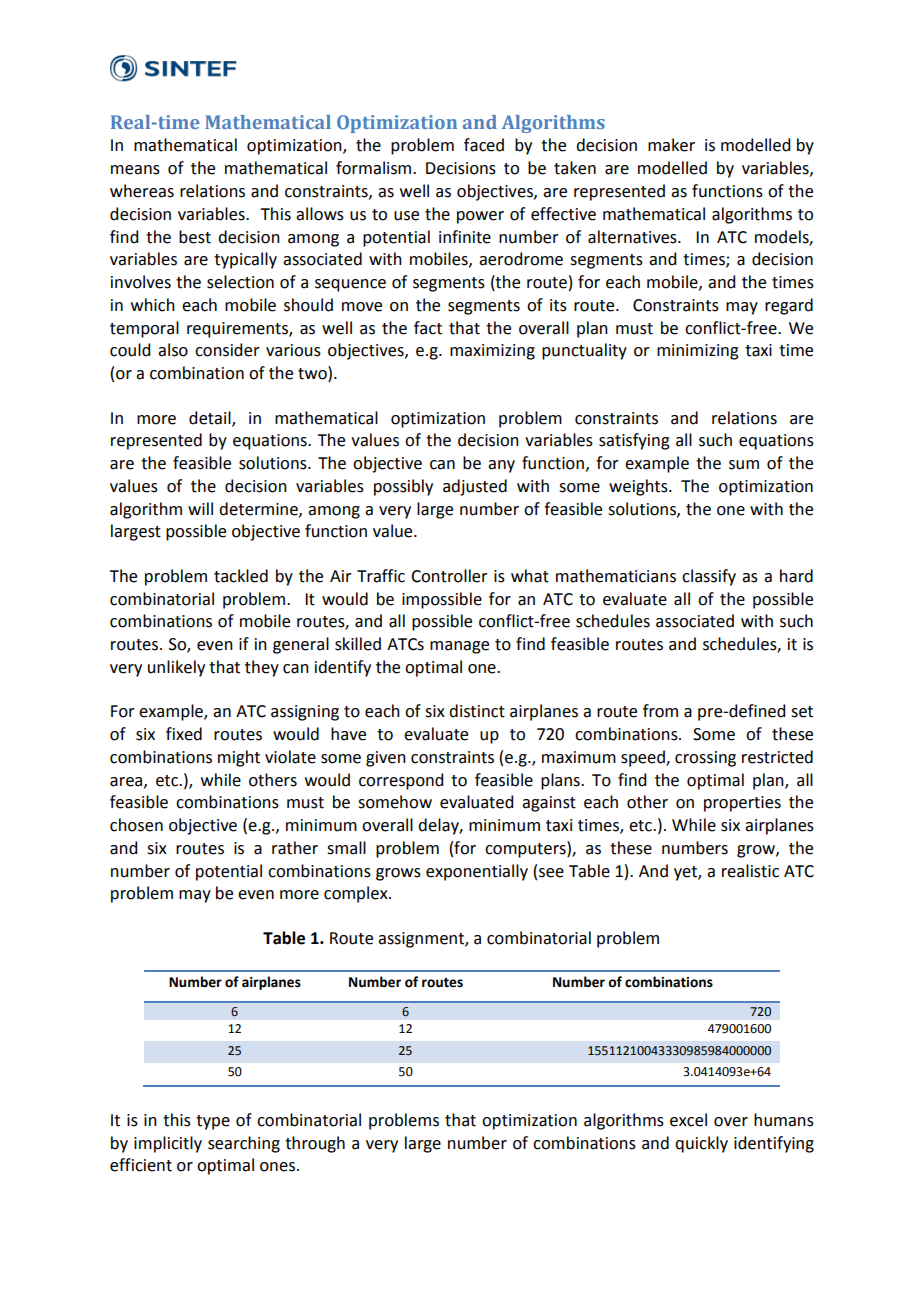 This document has width=924, height=1308. Describe the element at coordinates (239, 758) in the document. I see `might` at that location.
